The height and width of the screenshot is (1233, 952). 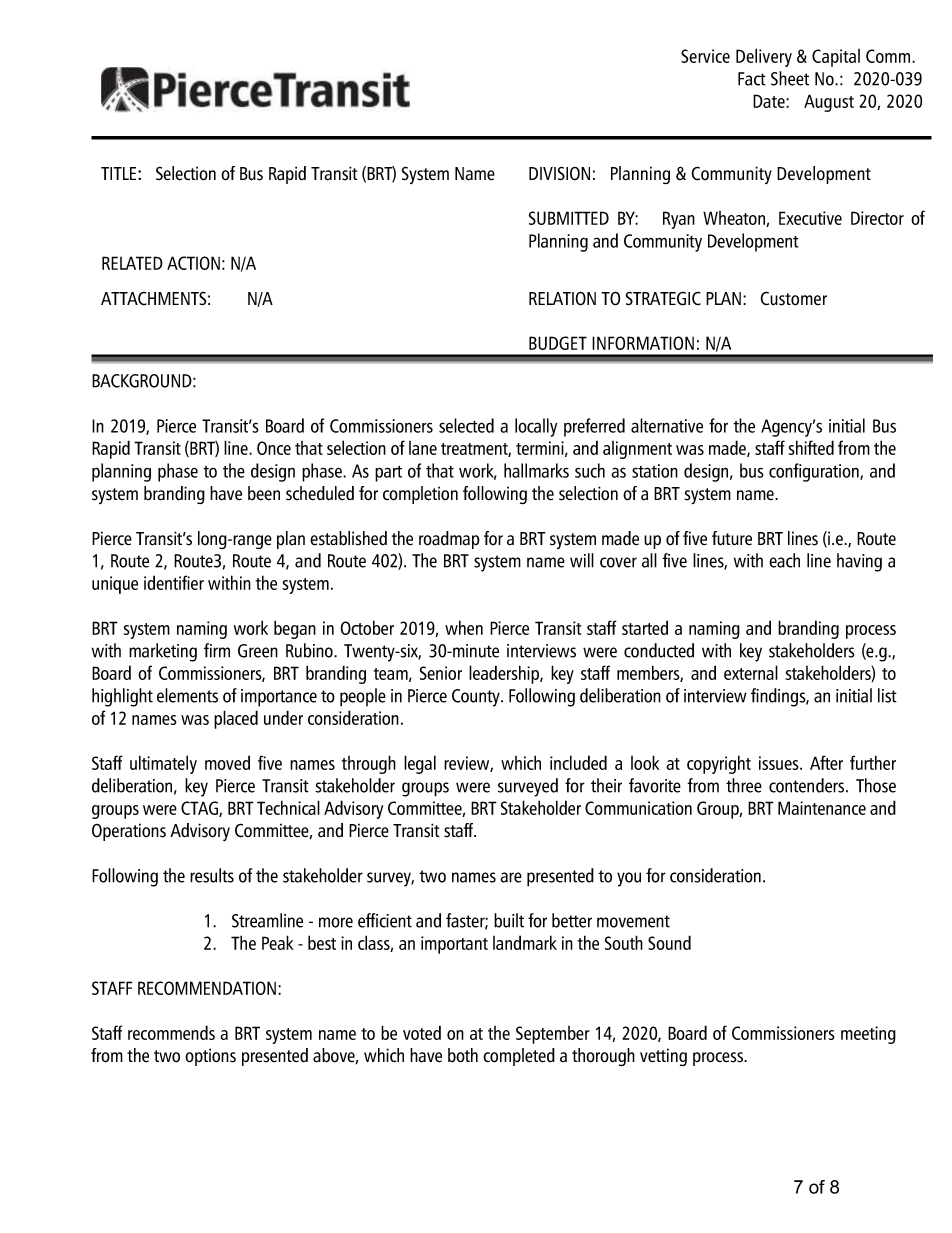 What do you see at coordinates (822, 808) in the screenshot?
I see `Maintenance` at bounding box center [822, 808].
